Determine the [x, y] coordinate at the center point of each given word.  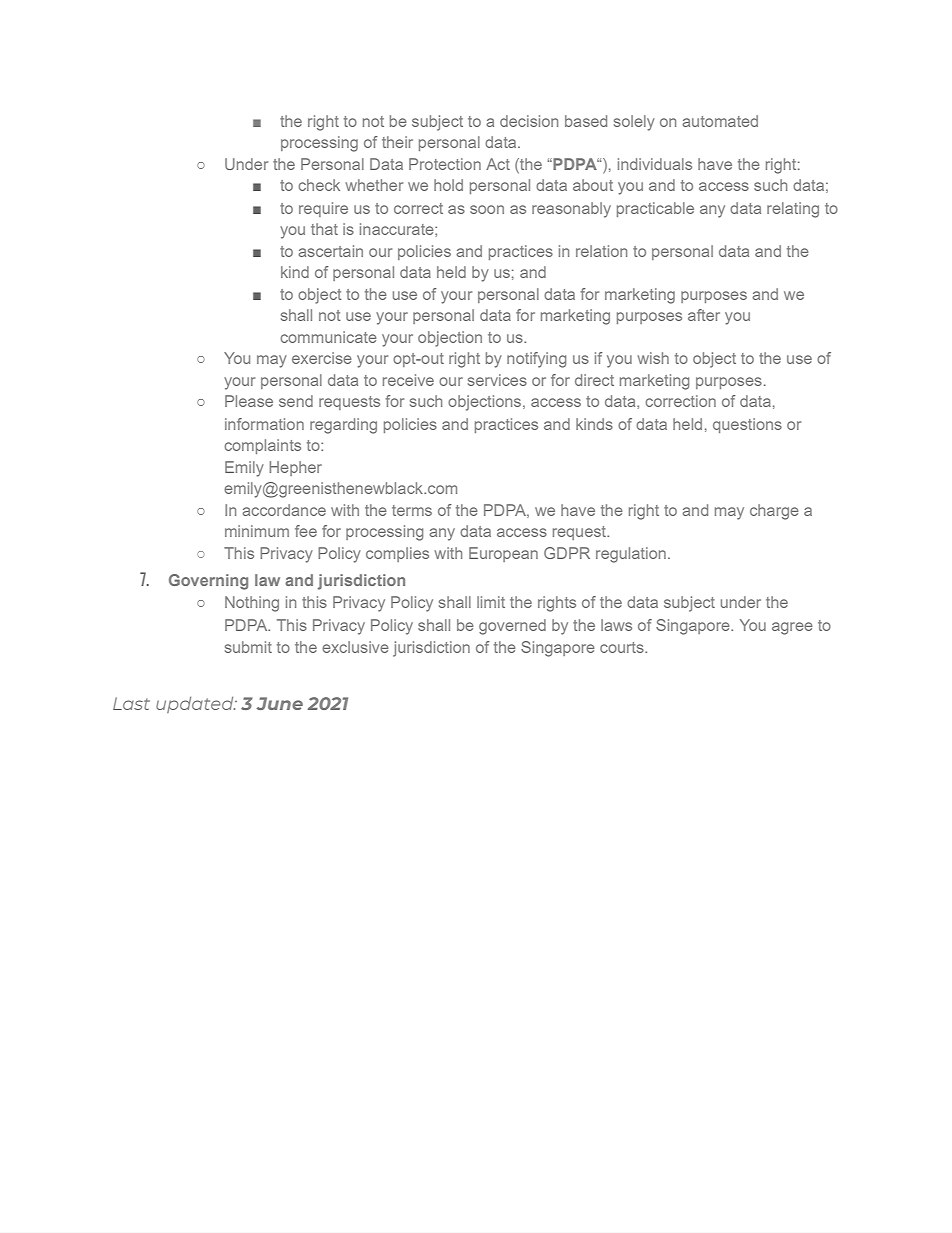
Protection [445, 164]
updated [196, 705]
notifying [536, 360]
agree [792, 628]
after [704, 315]
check [319, 185]
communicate [328, 337]
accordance [284, 510]
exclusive [355, 647]
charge [774, 512]
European [503, 554]
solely [634, 123]
